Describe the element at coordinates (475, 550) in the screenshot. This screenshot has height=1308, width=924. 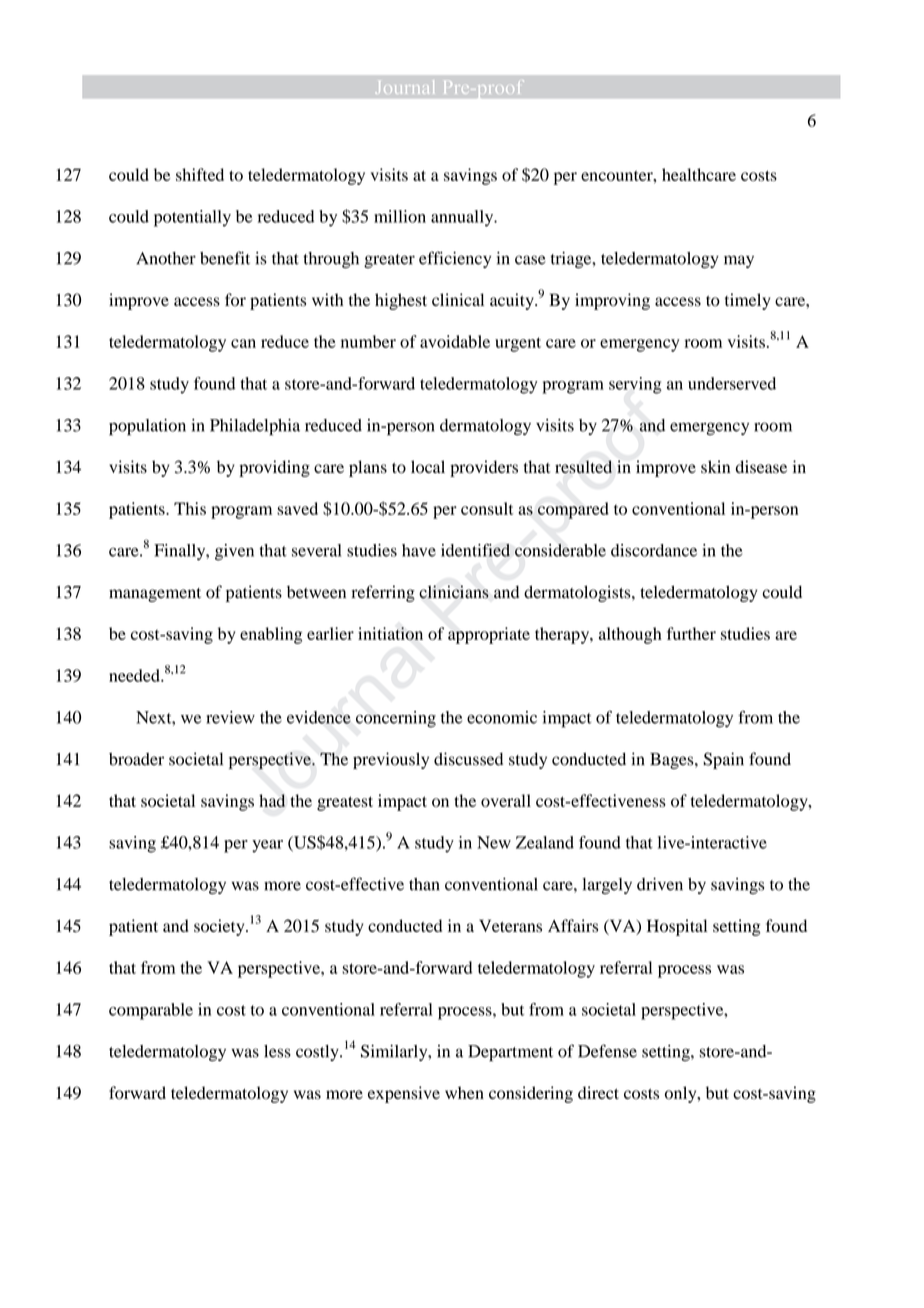
I see `identified` at that location.
